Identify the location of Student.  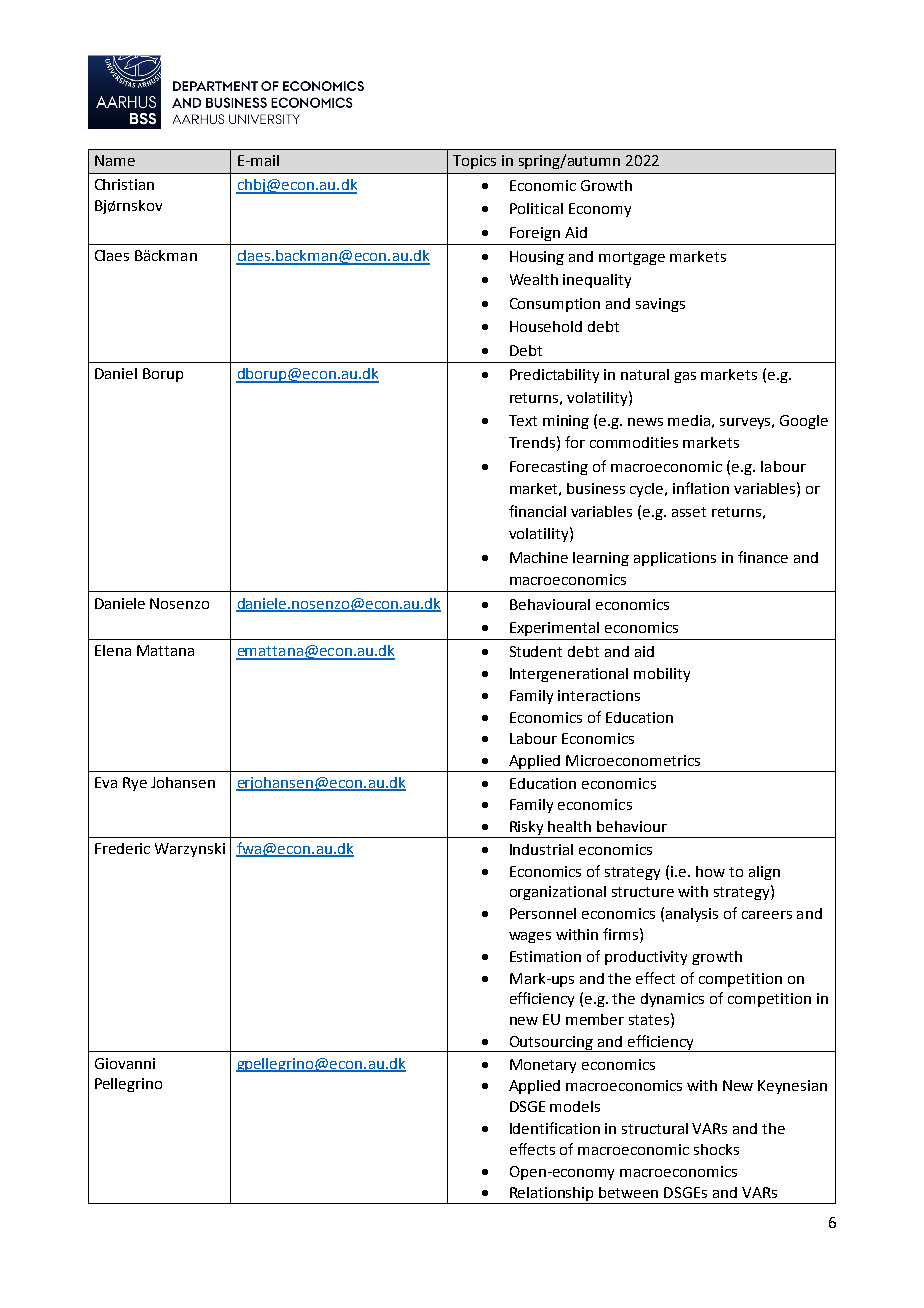
(536, 651).
